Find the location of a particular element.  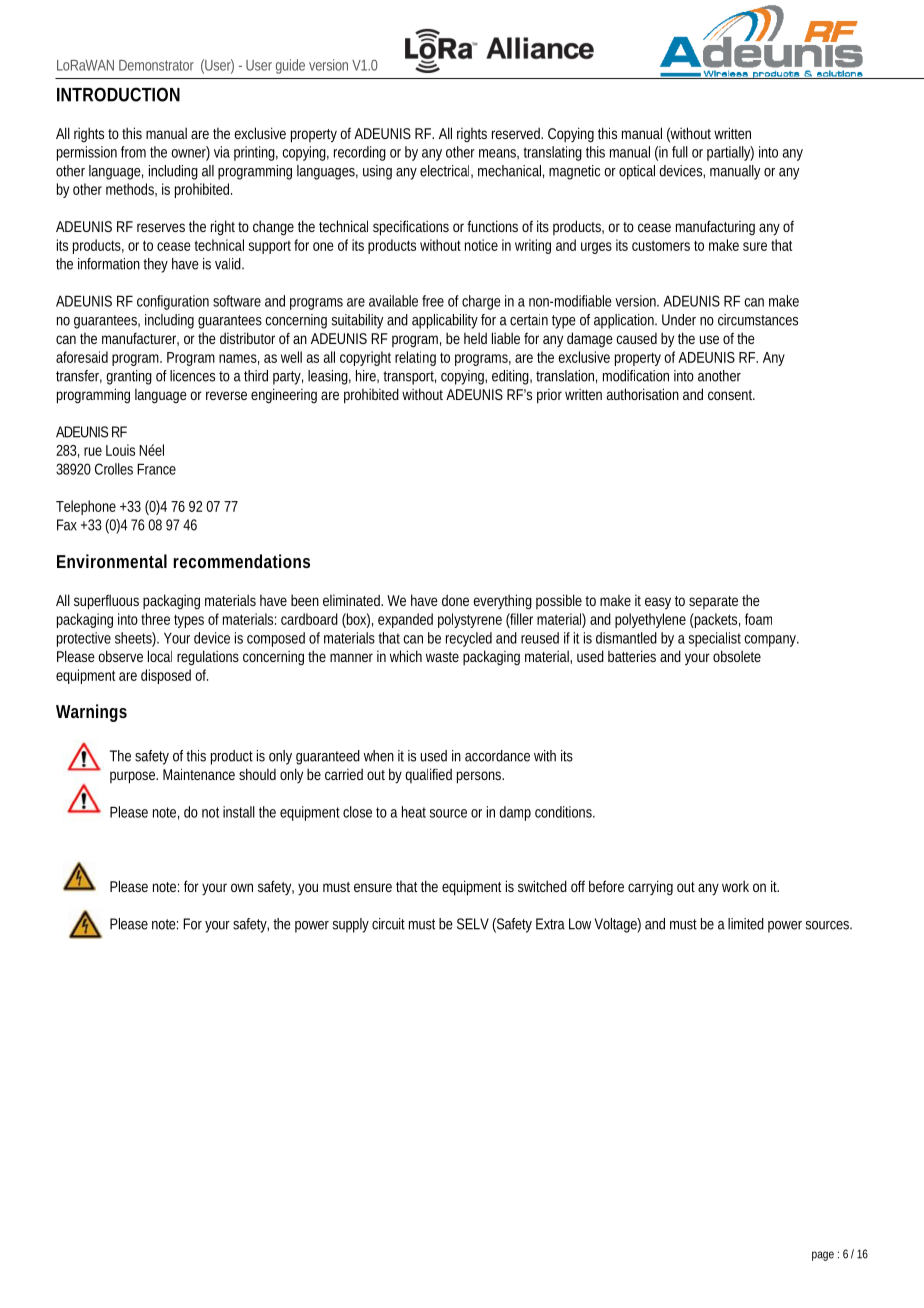

local is located at coordinates (160, 656).
